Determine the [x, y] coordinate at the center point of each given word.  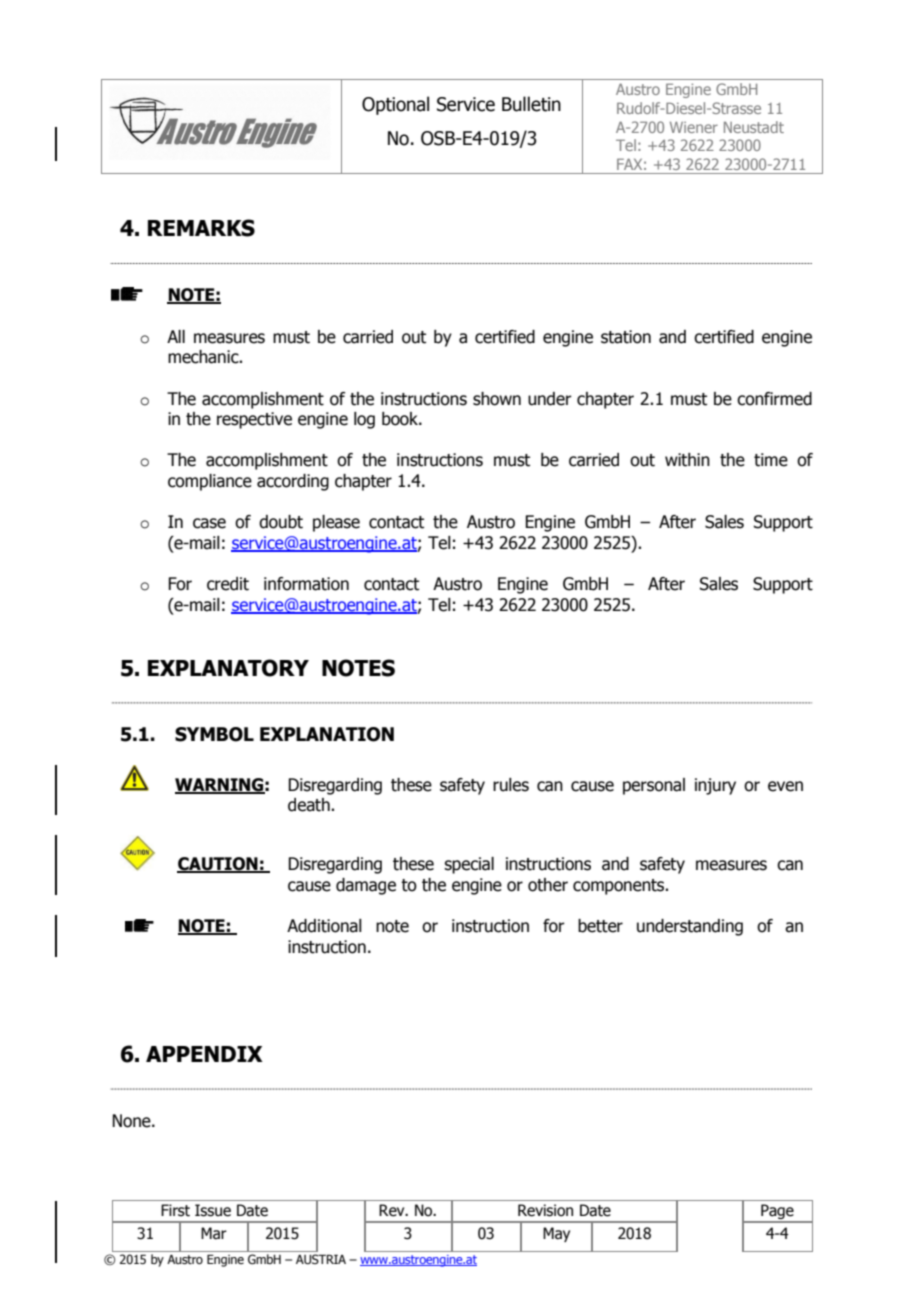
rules [511, 785]
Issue [213, 1210]
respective [254, 420]
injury [715, 786]
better [600, 926]
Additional [324, 926]
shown [497, 399]
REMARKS [201, 228]
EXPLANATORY [228, 668]
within [687, 460]
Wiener [694, 127]
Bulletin [531, 104]
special [469, 865]
